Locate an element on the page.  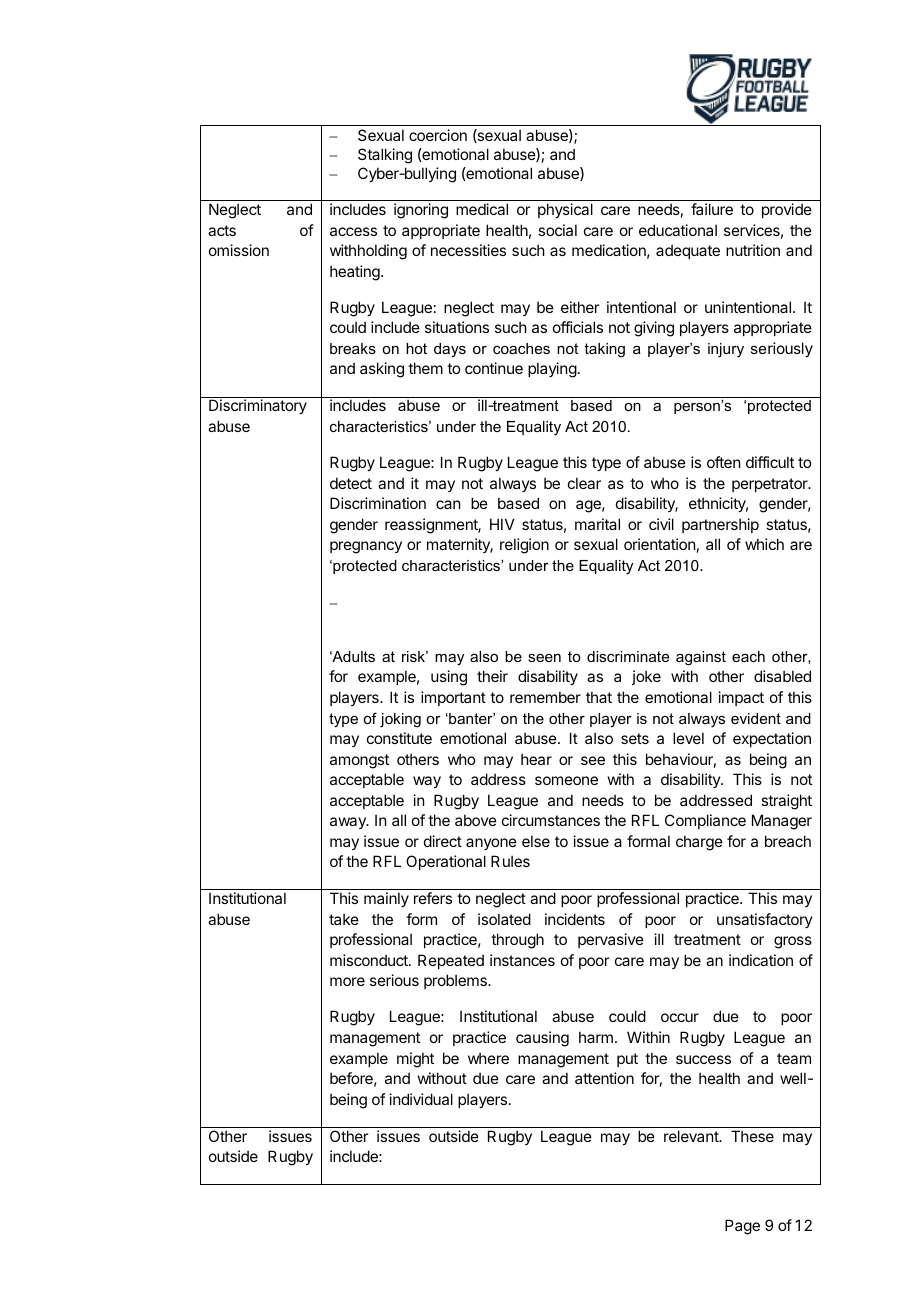
medical is located at coordinates (482, 209).
